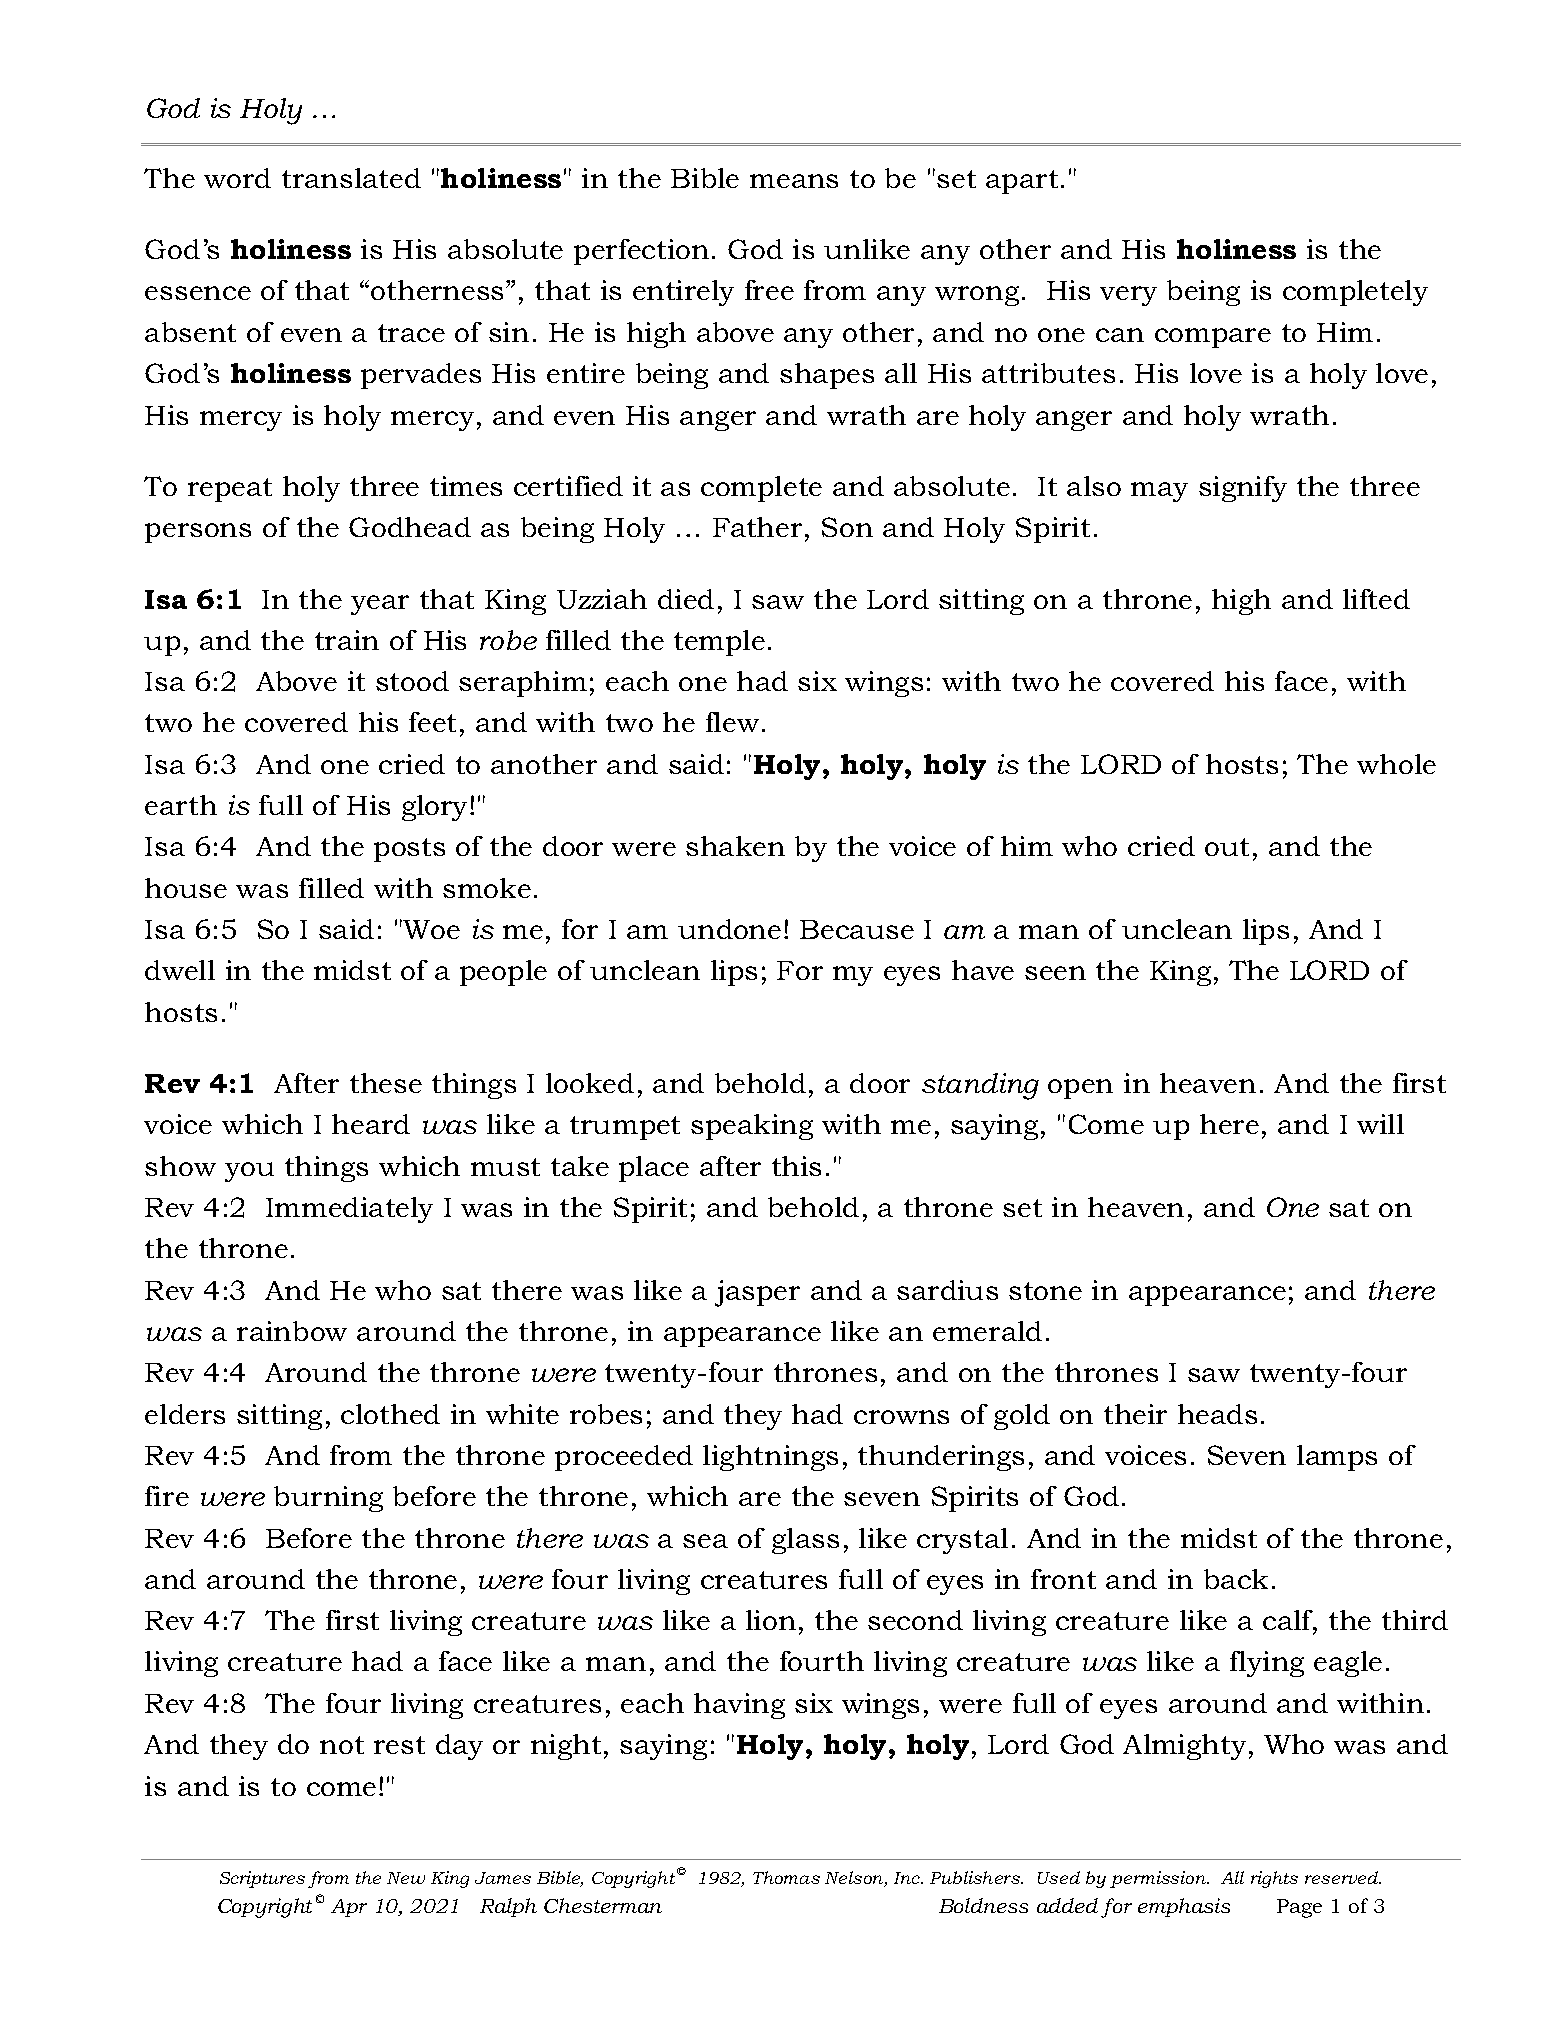  I want to click on Scriptures, so click(262, 1879).
